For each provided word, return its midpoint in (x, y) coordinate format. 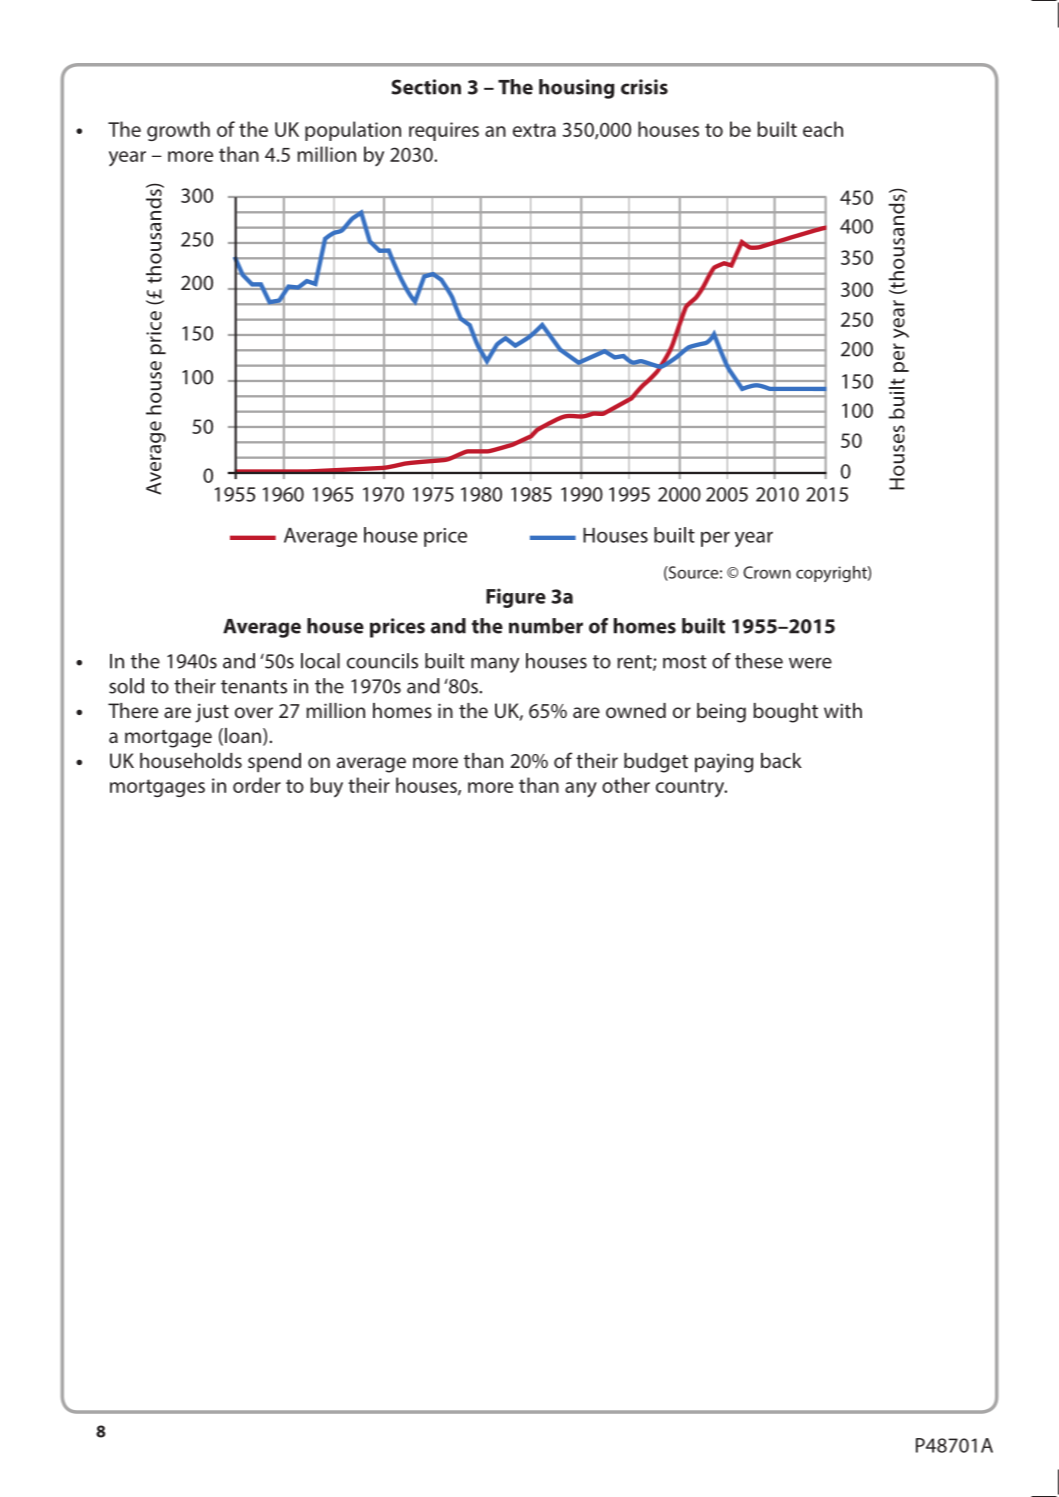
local (320, 661)
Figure (516, 598)
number (546, 626)
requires (444, 131)
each (823, 129)
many (495, 665)
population (353, 131)
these (759, 661)
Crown (767, 572)
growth (178, 131)
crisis (644, 87)
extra (534, 130)
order (257, 785)
